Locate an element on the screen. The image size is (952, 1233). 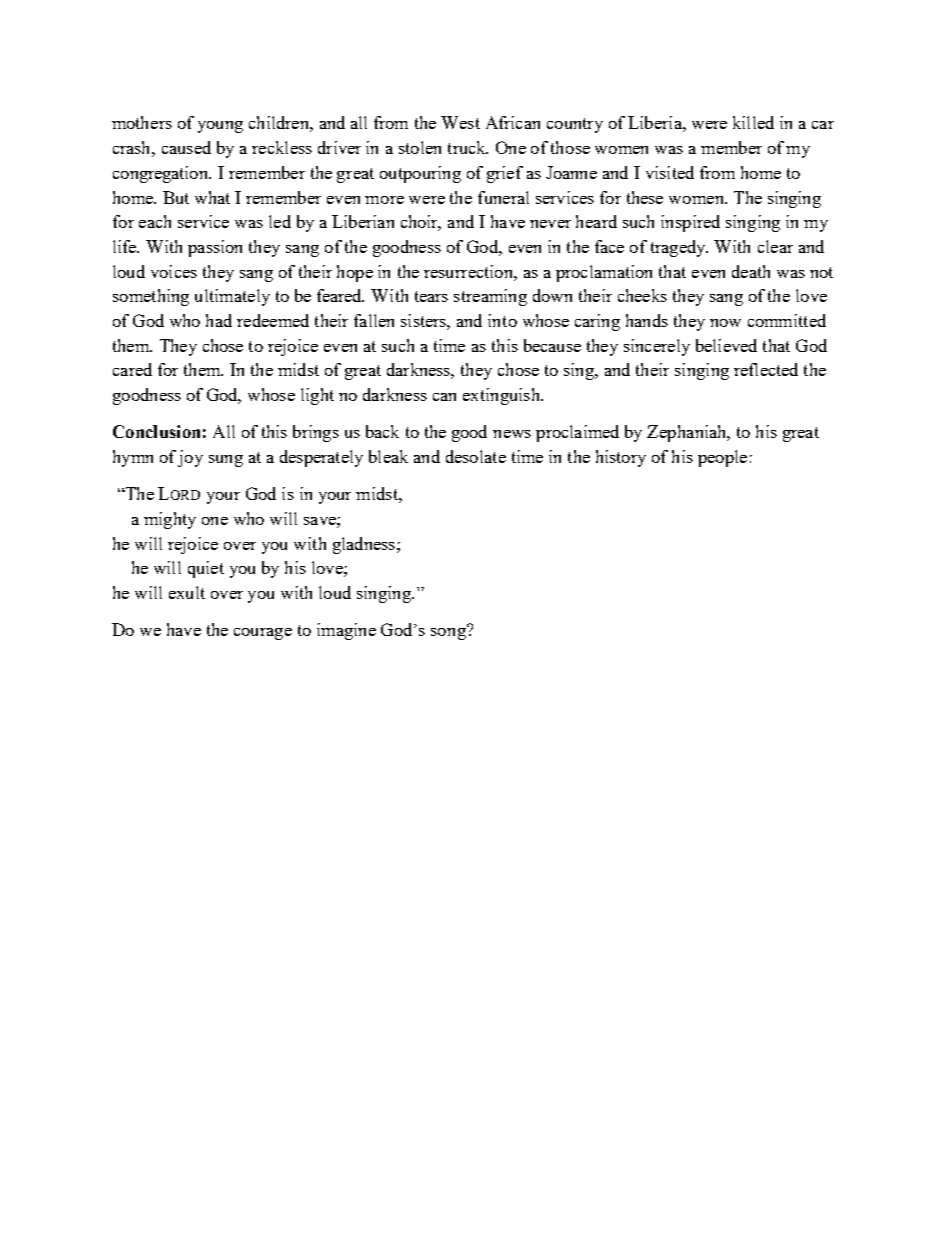
reflected is located at coordinates (766, 369).
